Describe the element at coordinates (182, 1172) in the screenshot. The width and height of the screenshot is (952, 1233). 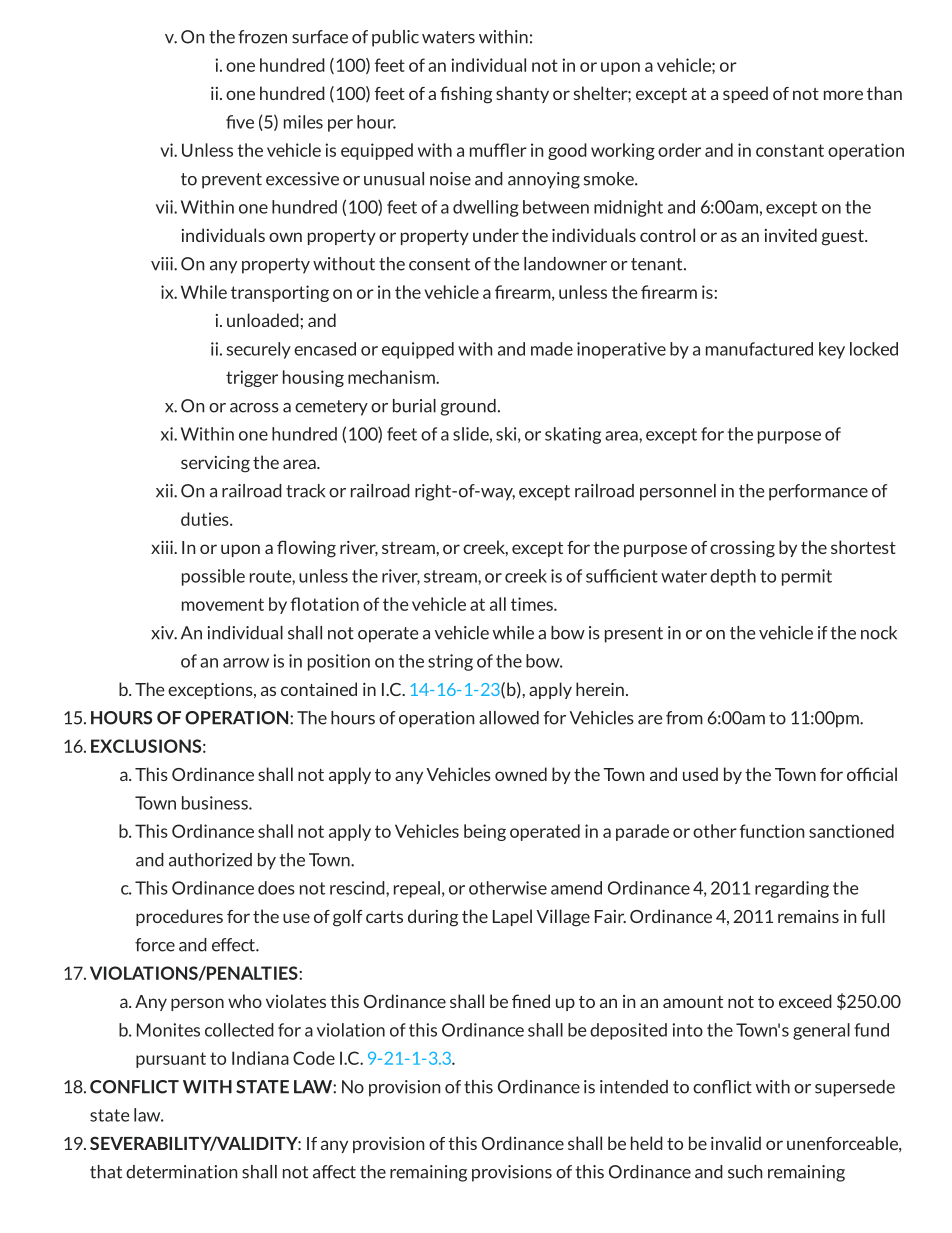
I see `determination` at that location.
